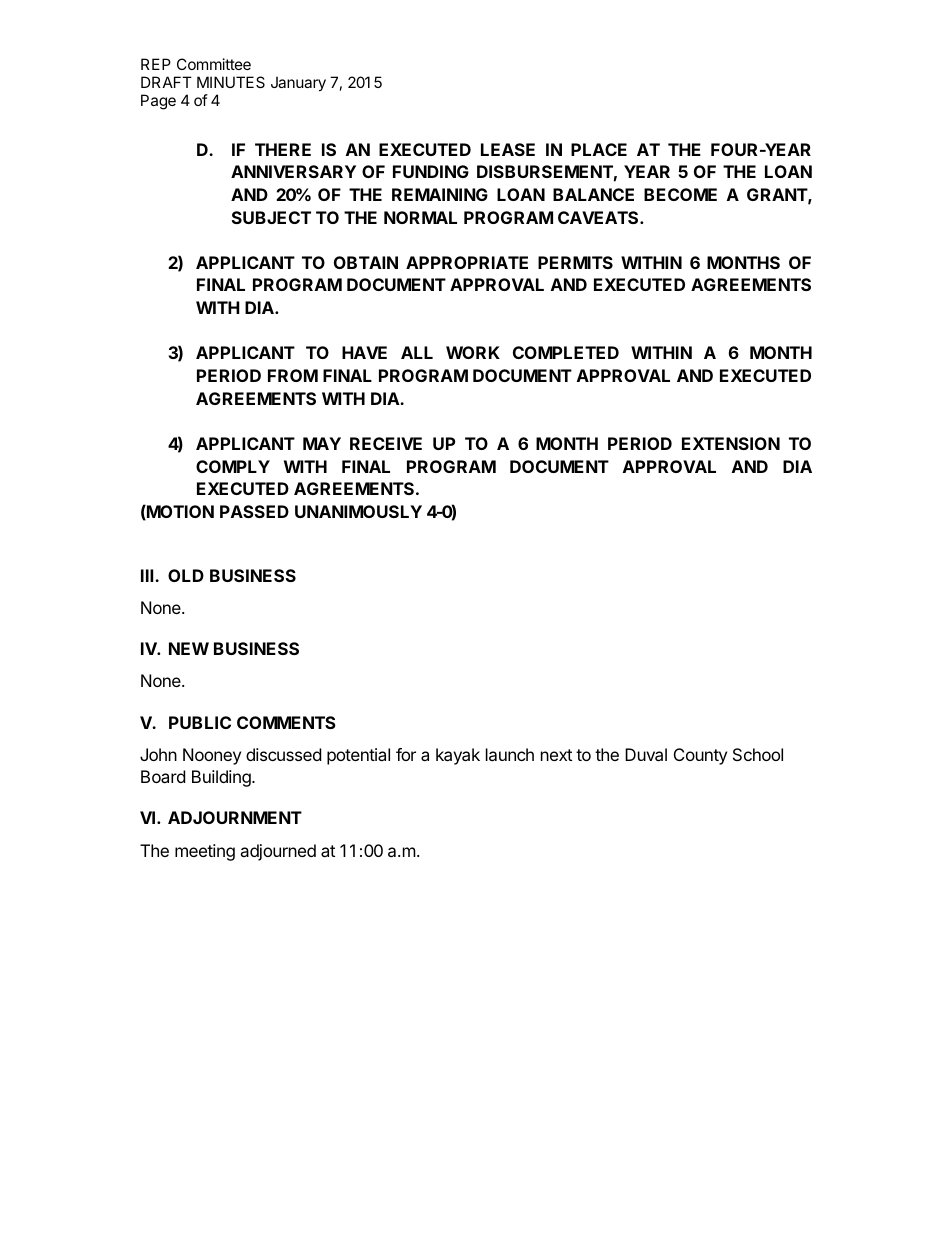  Describe the element at coordinates (731, 443) in the page. I see `EXTENSION` at that location.
